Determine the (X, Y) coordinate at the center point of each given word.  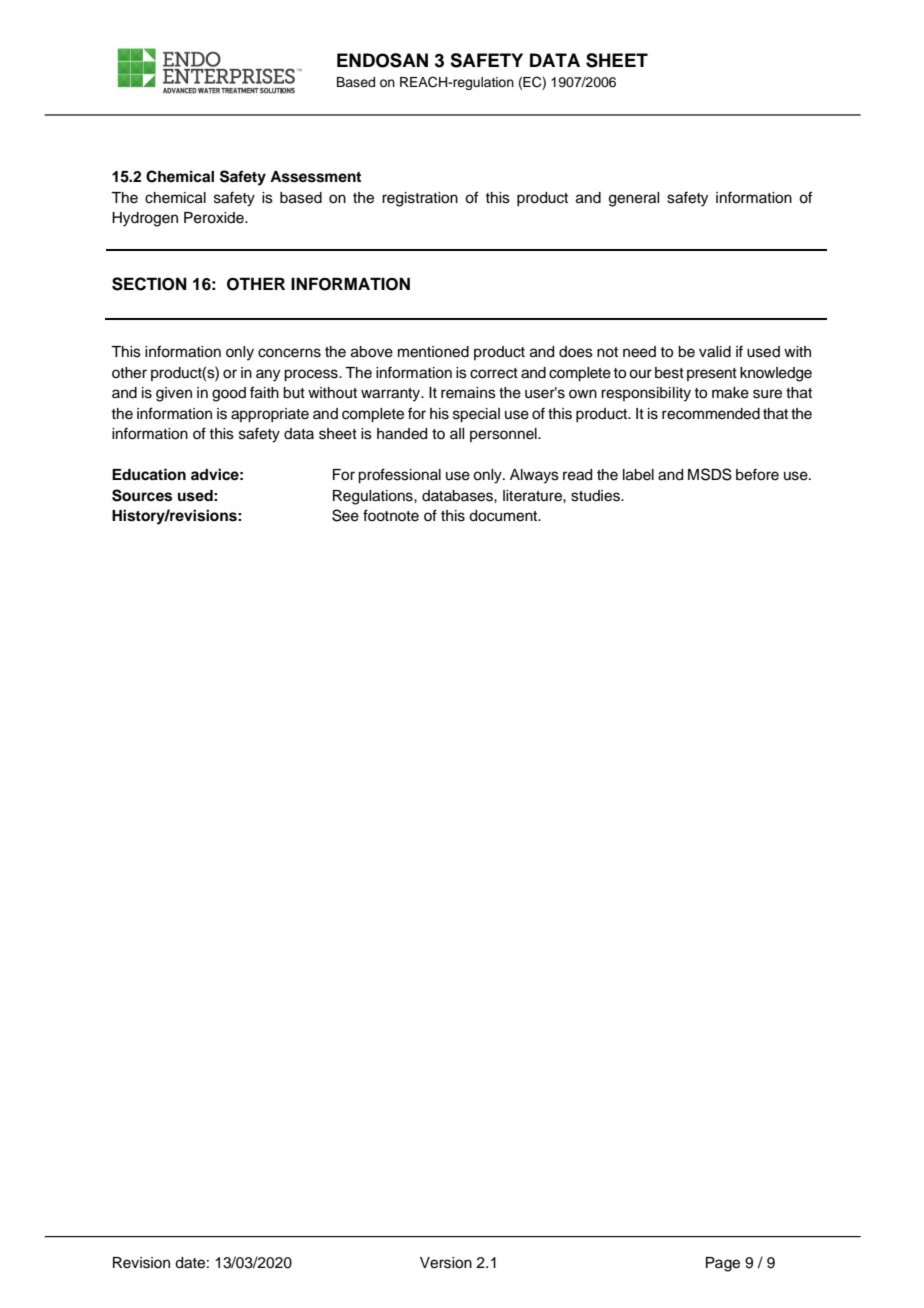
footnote (391, 515)
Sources (142, 495)
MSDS (710, 474)
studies (596, 496)
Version (446, 1263)
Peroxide (215, 218)
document (504, 516)
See (345, 515)
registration (420, 199)
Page (723, 1264)
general (634, 199)
